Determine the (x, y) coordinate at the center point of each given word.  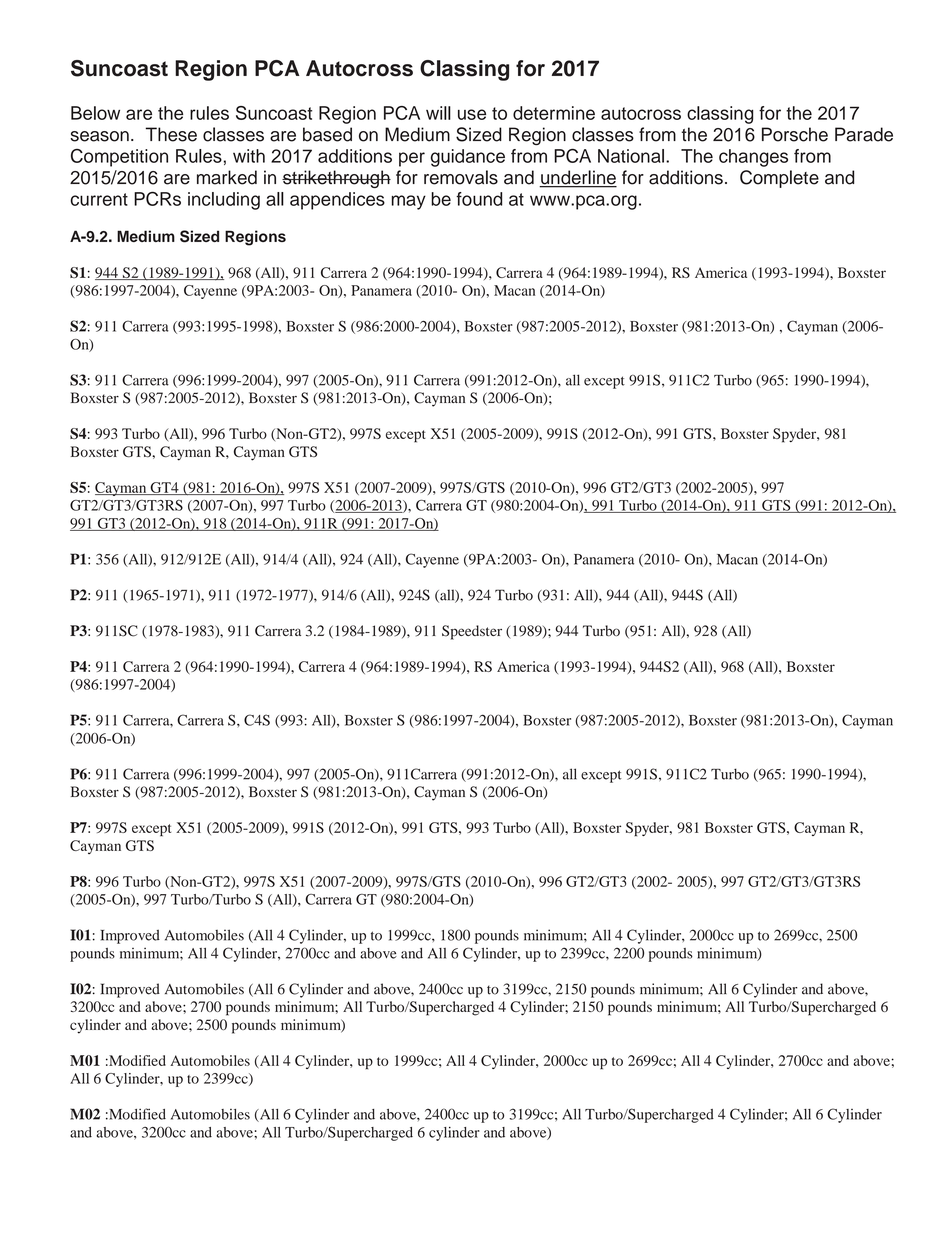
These (171, 134)
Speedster (472, 632)
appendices (337, 201)
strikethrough (336, 179)
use (472, 114)
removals (461, 177)
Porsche (795, 134)
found (479, 199)
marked (227, 177)
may (409, 202)
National (631, 156)
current (99, 199)
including (224, 201)
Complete (779, 179)
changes (753, 158)
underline (578, 178)
